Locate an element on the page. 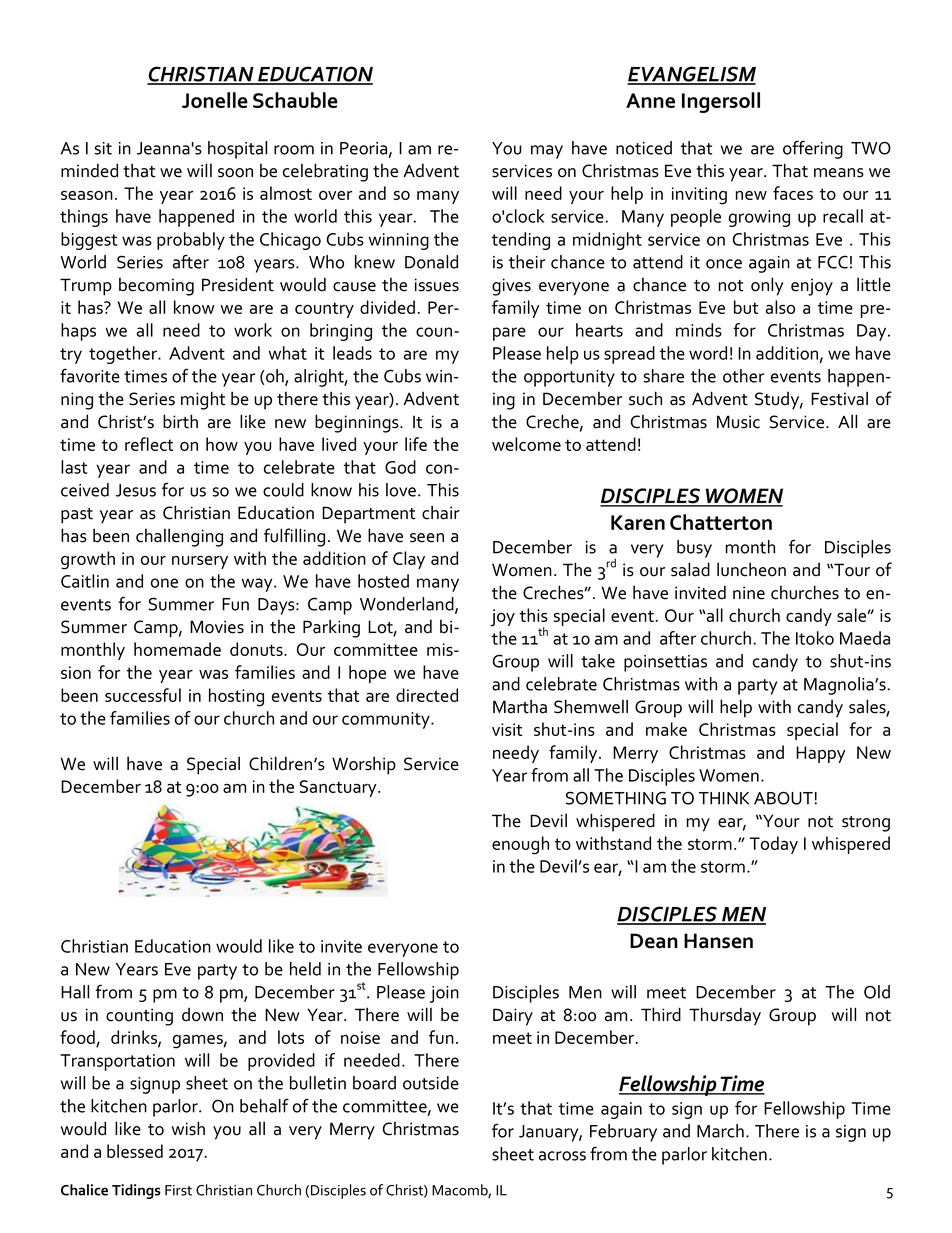 Image resolution: width=952 pixels, height=1233 pixels. other is located at coordinates (743, 376).
